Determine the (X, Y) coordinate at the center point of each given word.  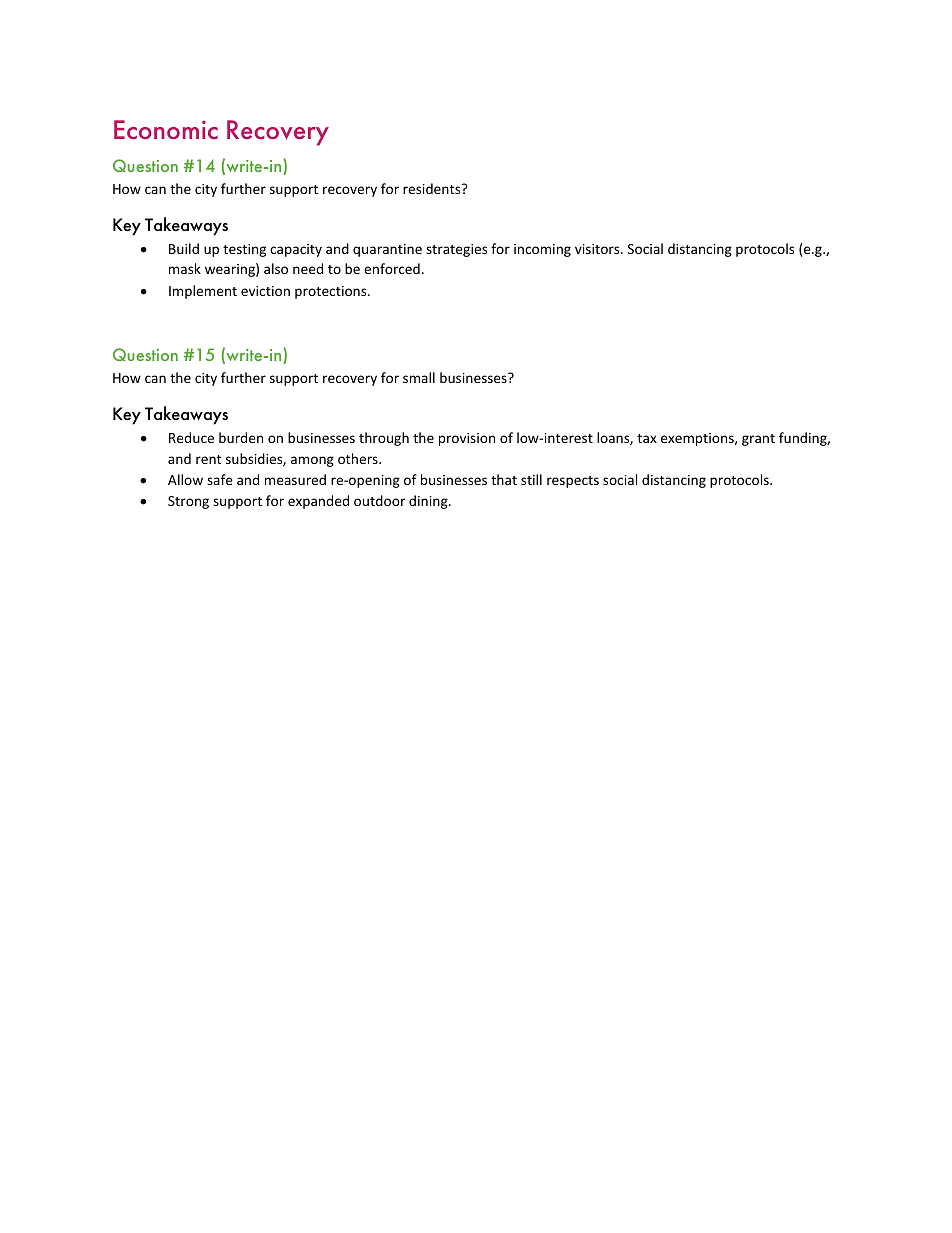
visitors (598, 249)
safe (220, 479)
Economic (166, 130)
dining (429, 502)
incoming (542, 250)
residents (433, 188)
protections (332, 292)
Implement (203, 292)
